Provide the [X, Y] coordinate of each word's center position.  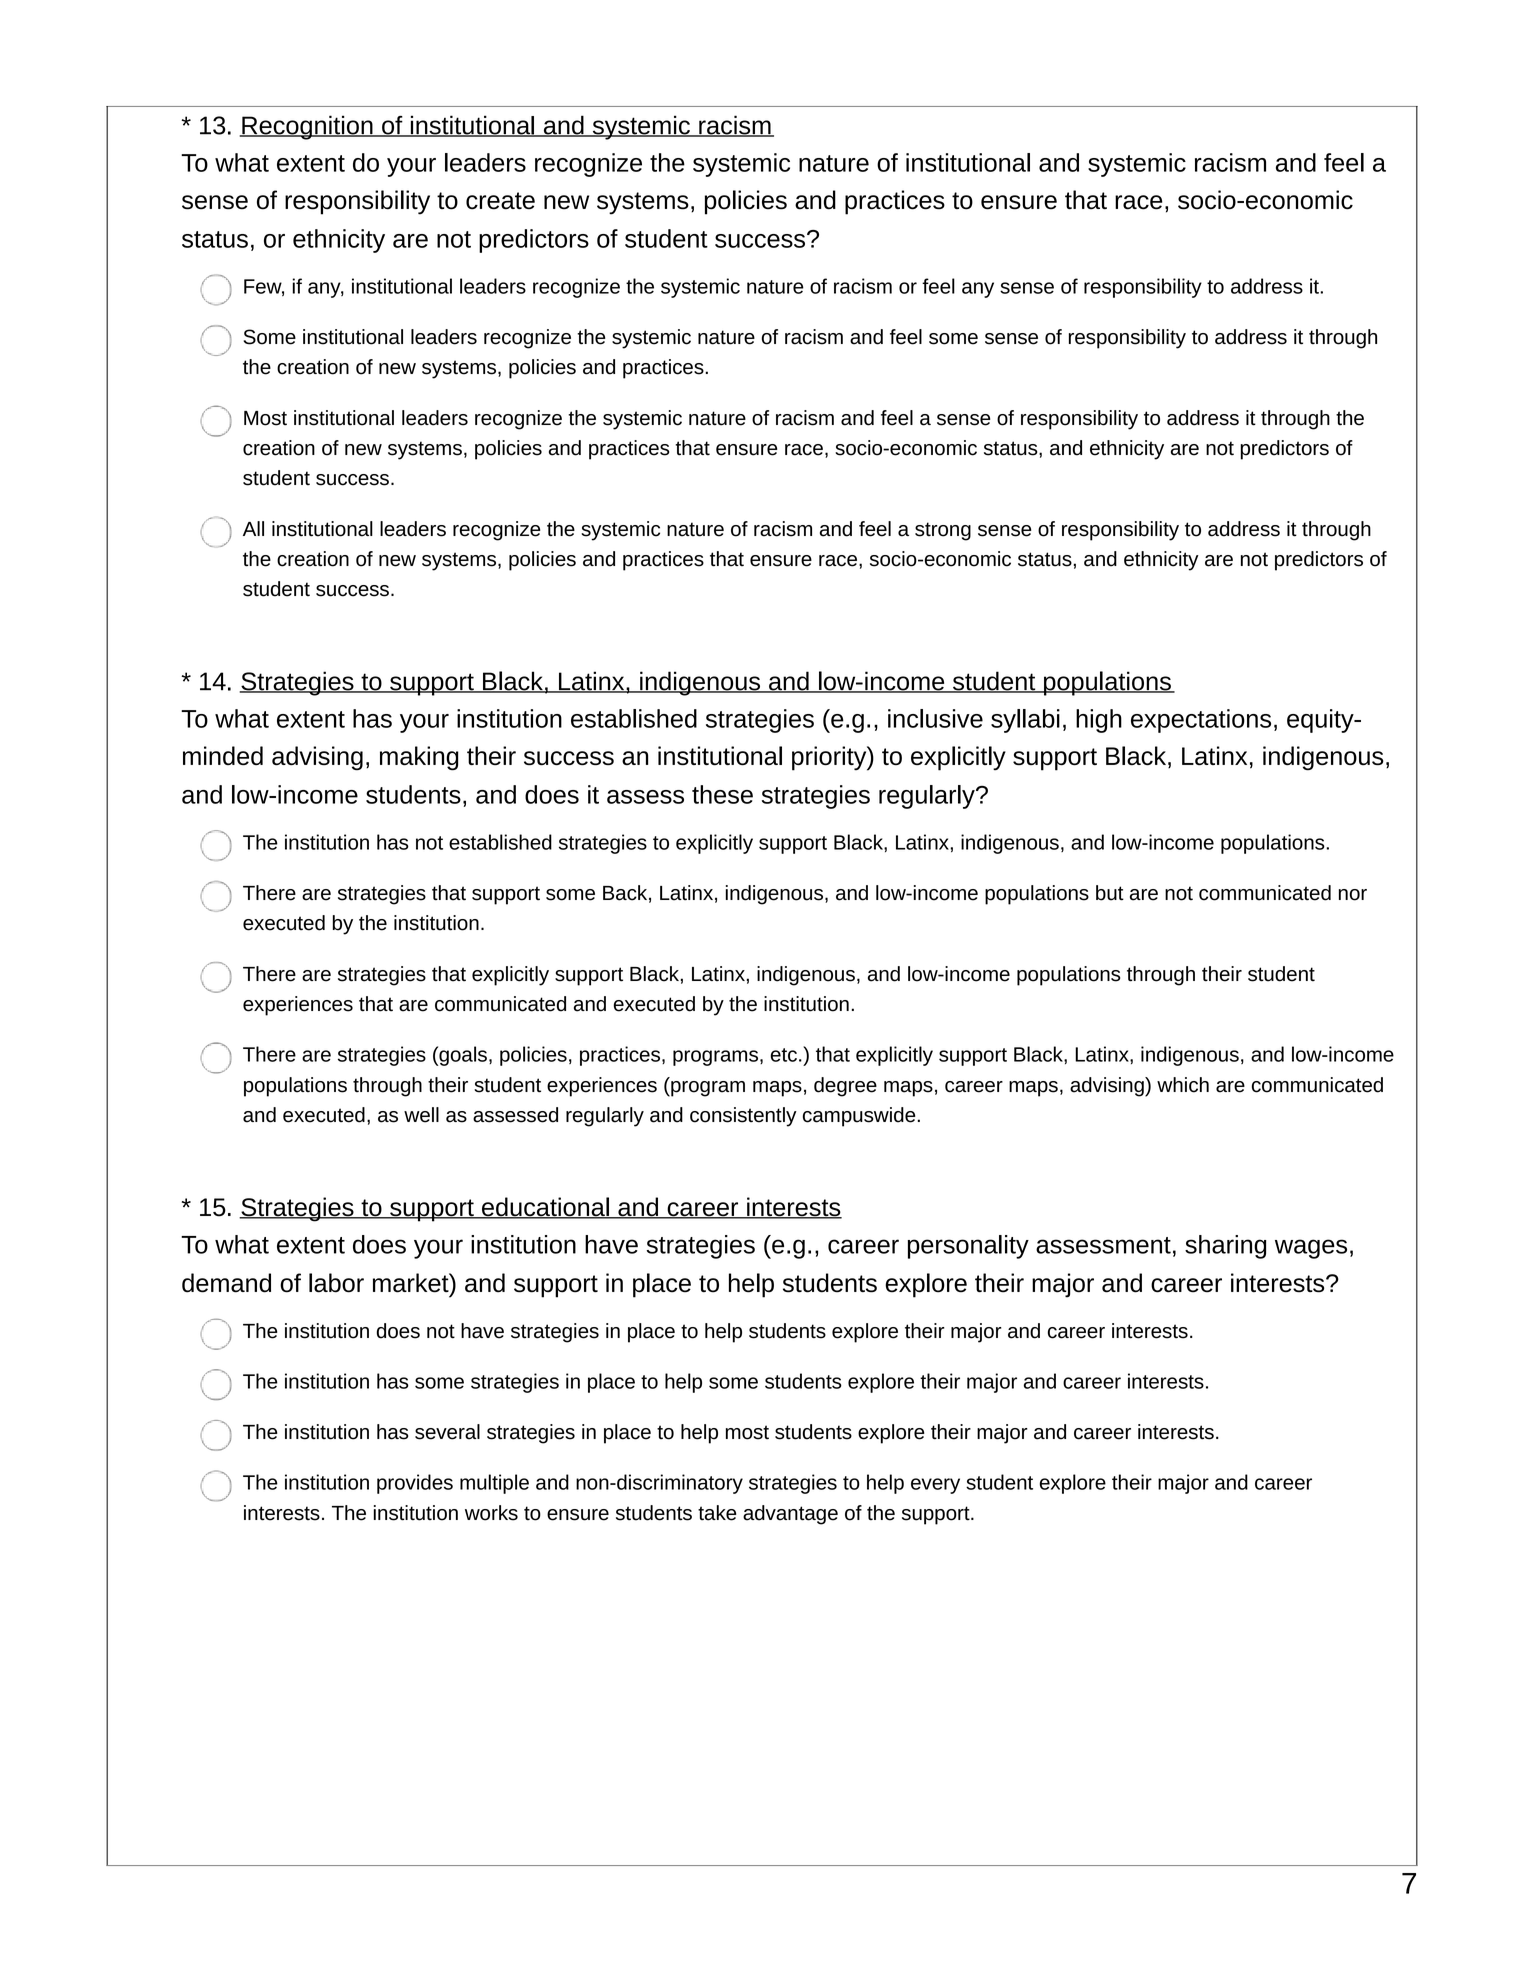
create [500, 201]
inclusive [935, 718]
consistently [743, 1117]
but [1110, 893]
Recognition [307, 127]
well [421, 1115]
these [722, 794]
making [419, 758]
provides [415, 1484]
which [1183, 1085]
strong [943, 531]
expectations [1201, 721]
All [253, 528]
